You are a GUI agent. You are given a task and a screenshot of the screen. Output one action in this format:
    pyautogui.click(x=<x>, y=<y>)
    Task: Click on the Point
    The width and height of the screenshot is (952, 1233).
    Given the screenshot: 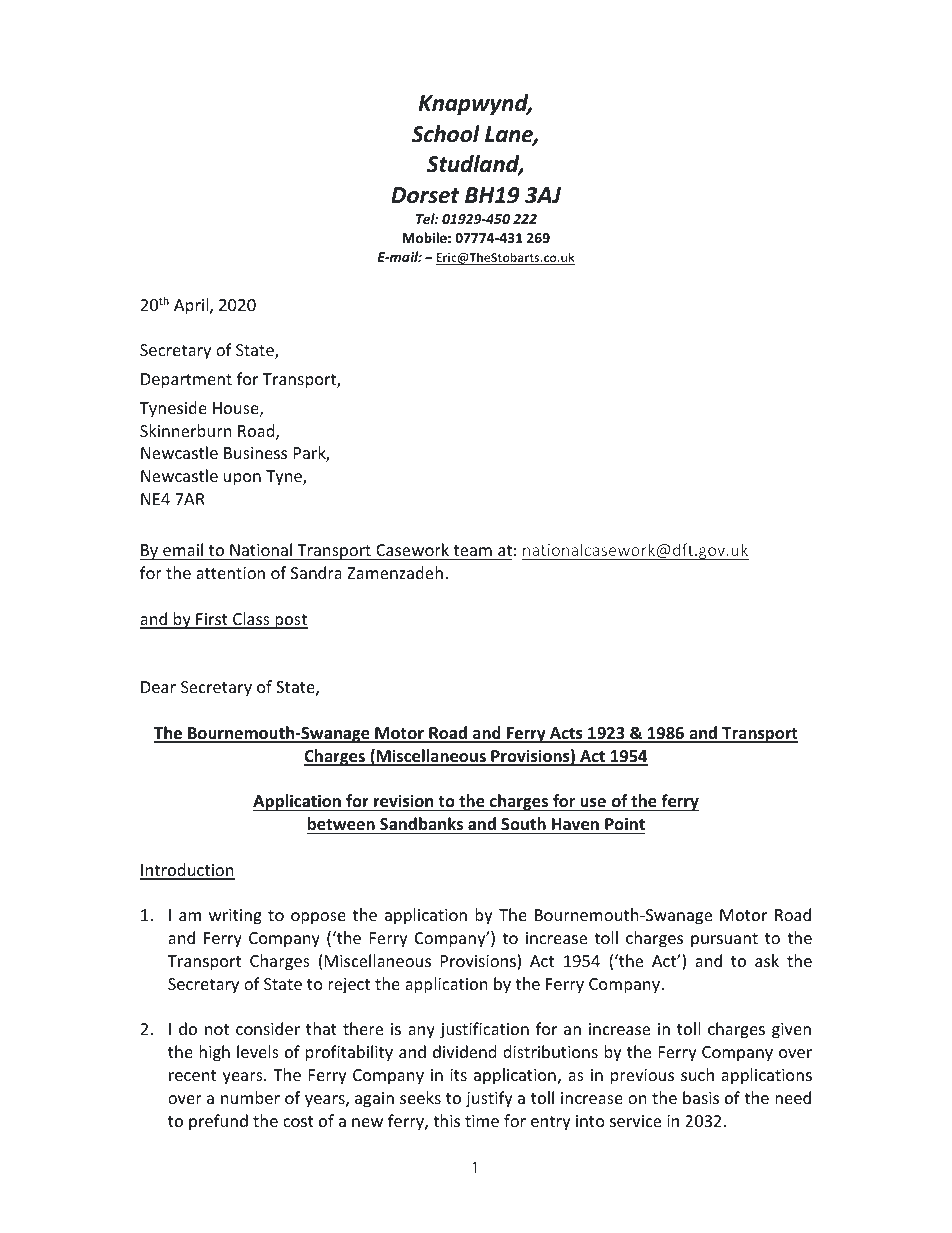 What is the action you would take?
    pyautogui.click(x=625, y=823)
